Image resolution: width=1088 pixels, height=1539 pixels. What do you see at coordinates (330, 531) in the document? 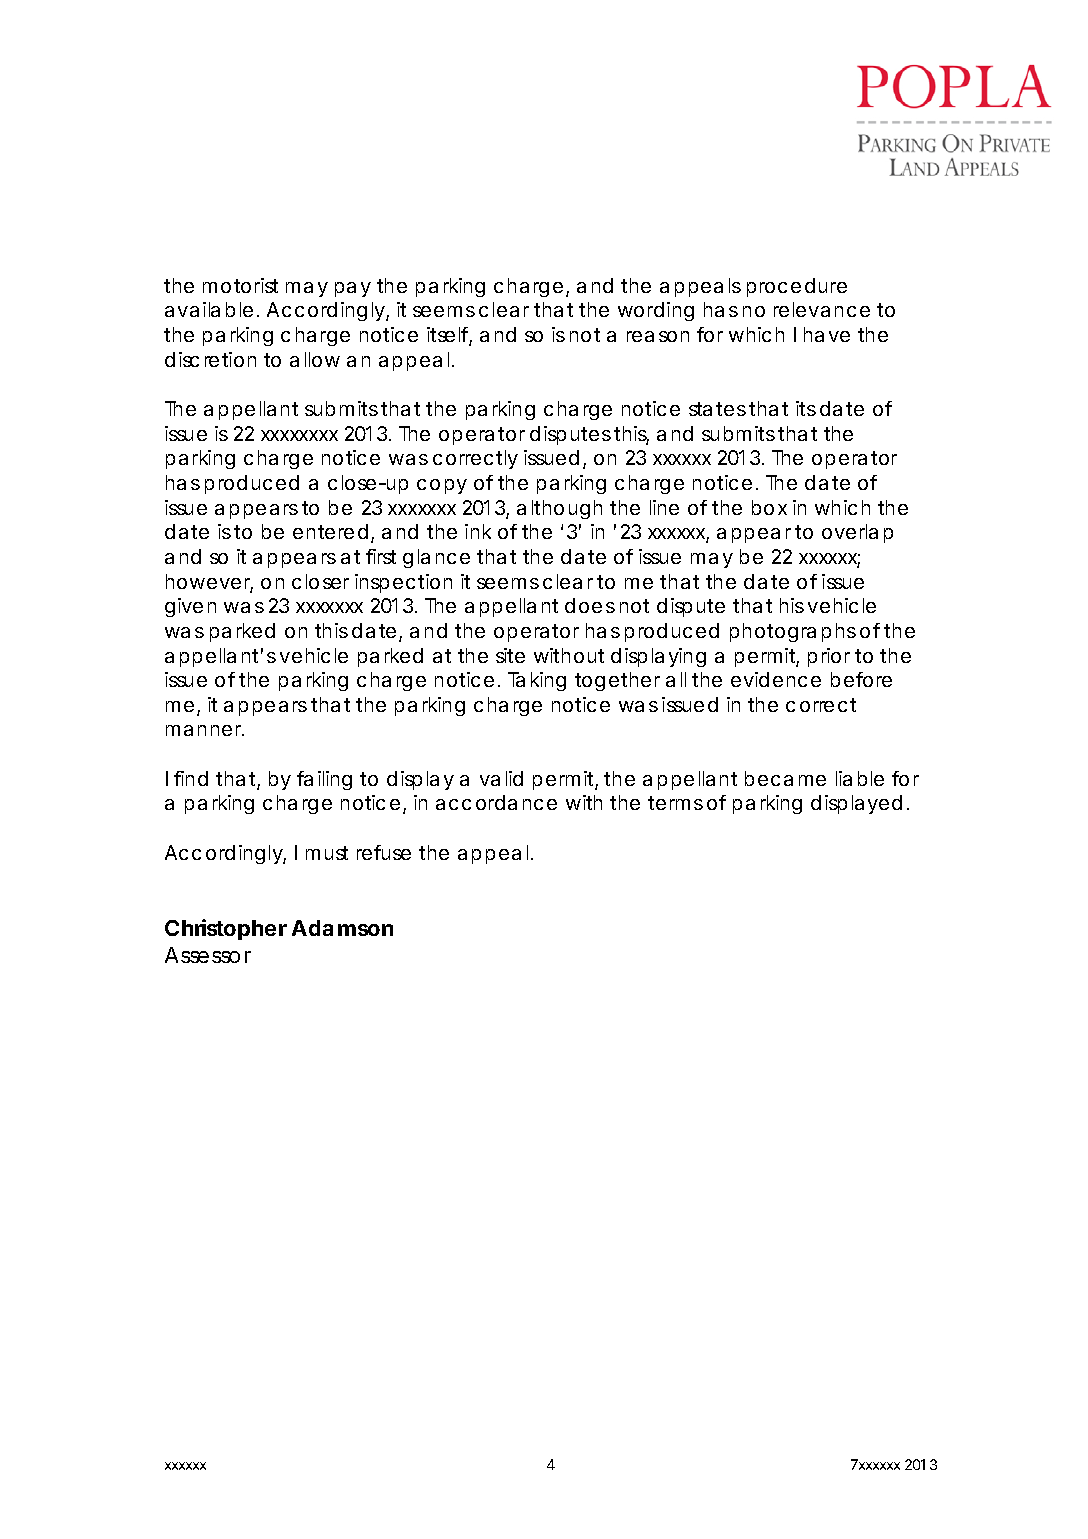
I see `entered` at bounding box center [330, 531].
